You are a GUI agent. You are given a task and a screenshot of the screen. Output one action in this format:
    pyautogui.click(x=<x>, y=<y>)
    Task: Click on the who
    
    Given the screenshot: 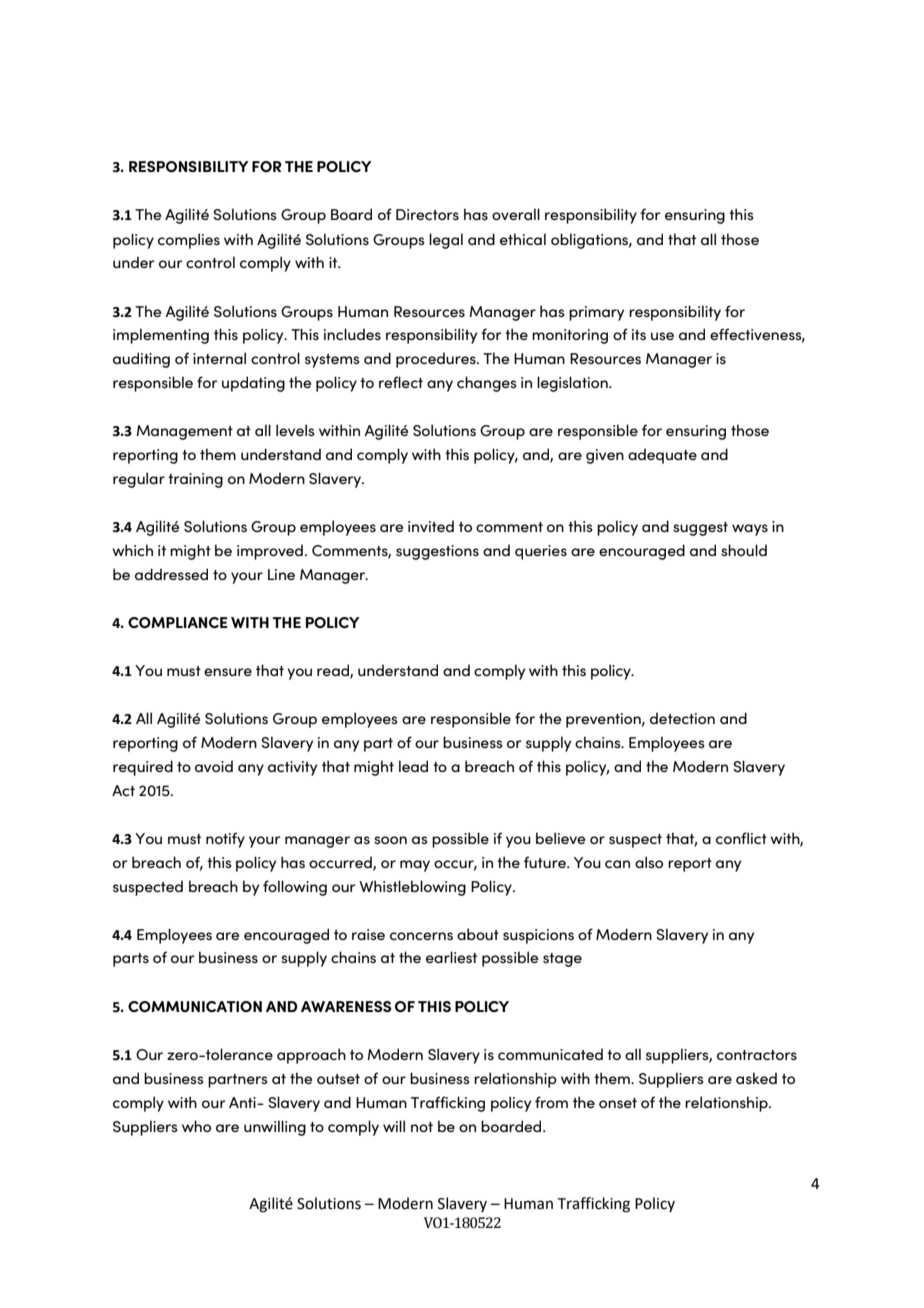 What is the action you would take?
    pyautogui.click(x=196, y=1126)
